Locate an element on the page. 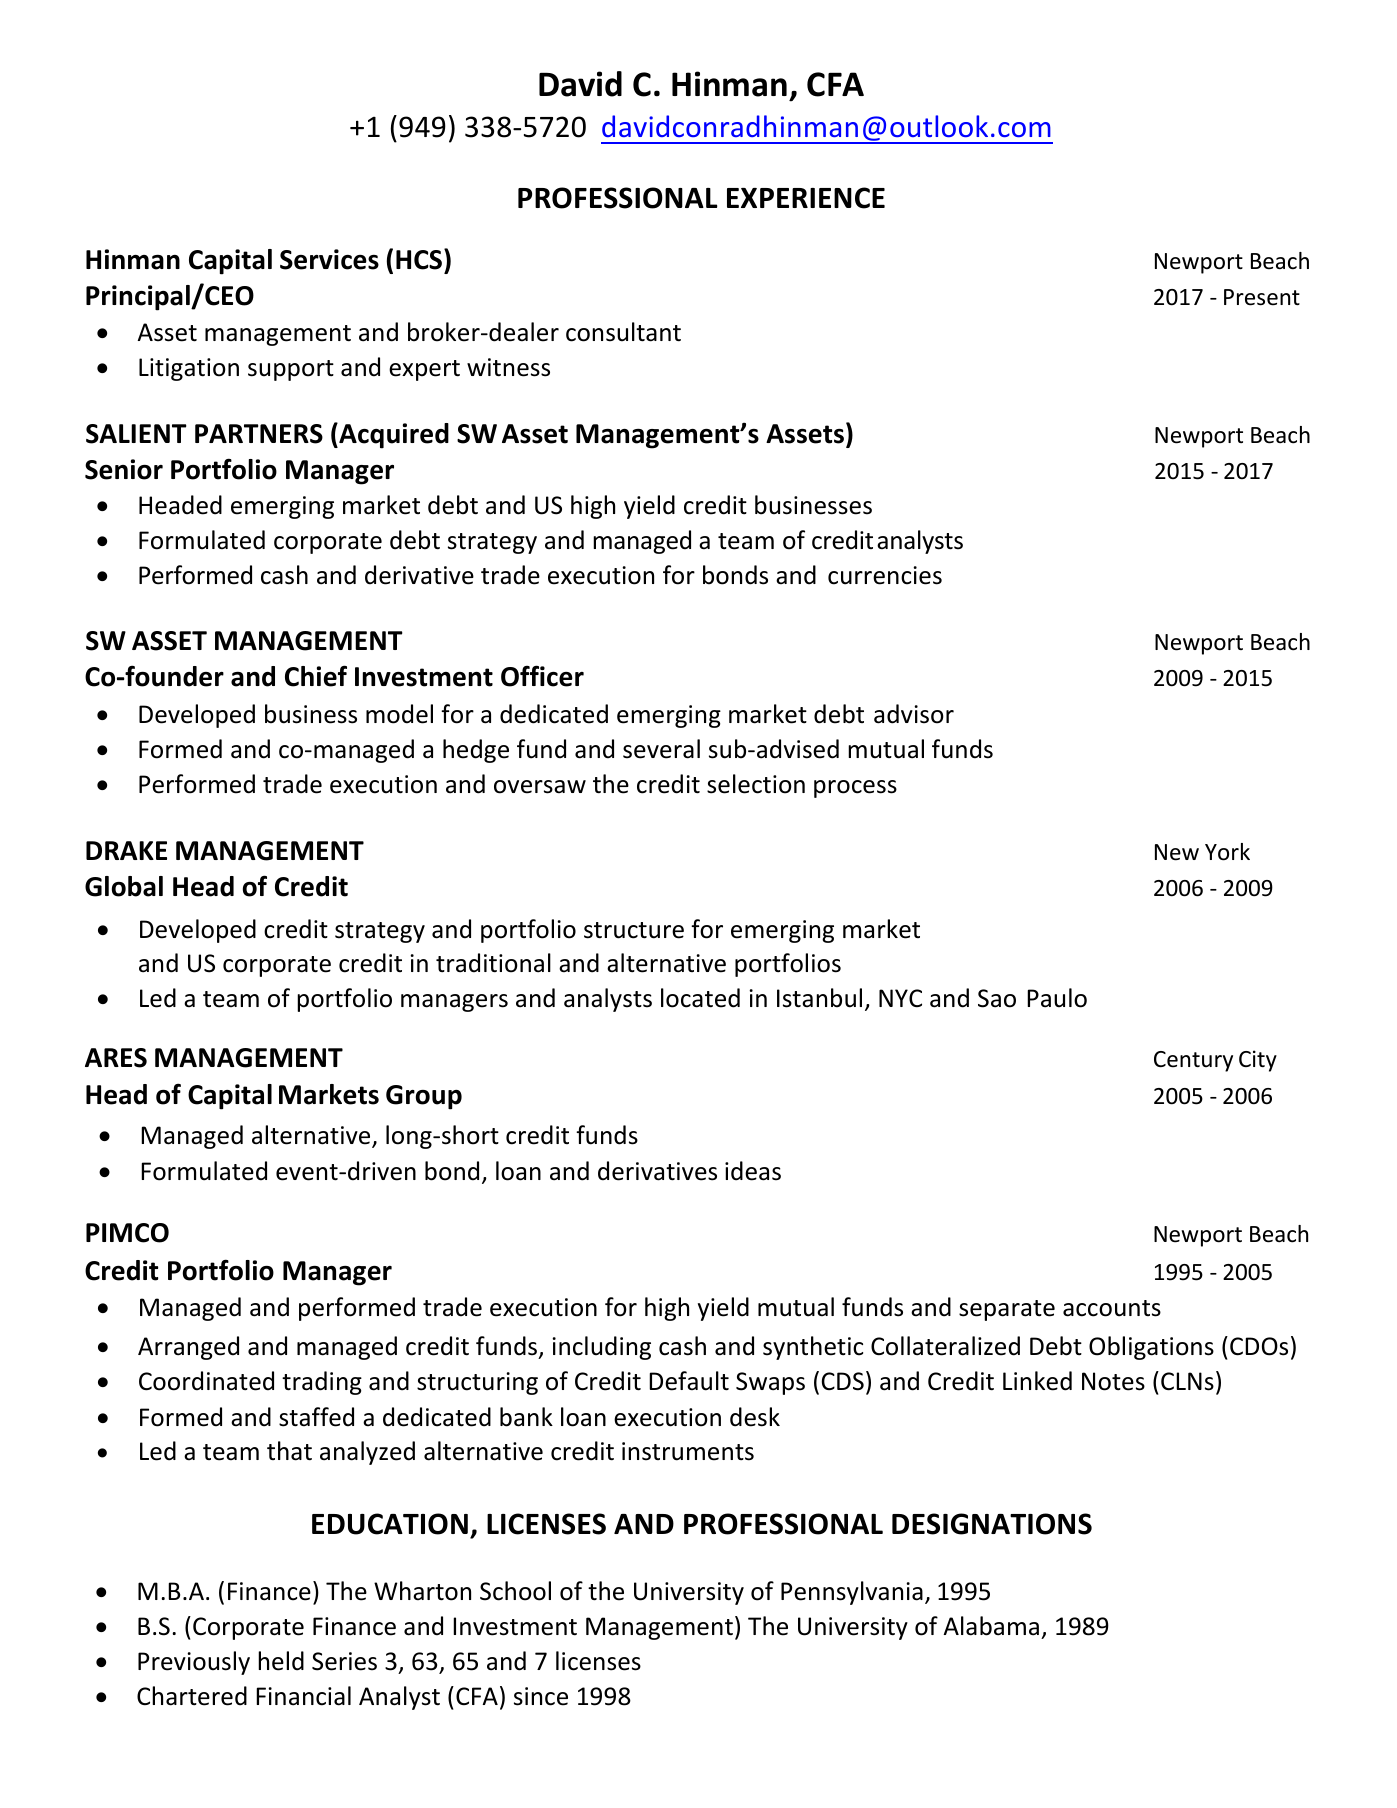  accounts is located at coordinates (1112, 1308).
